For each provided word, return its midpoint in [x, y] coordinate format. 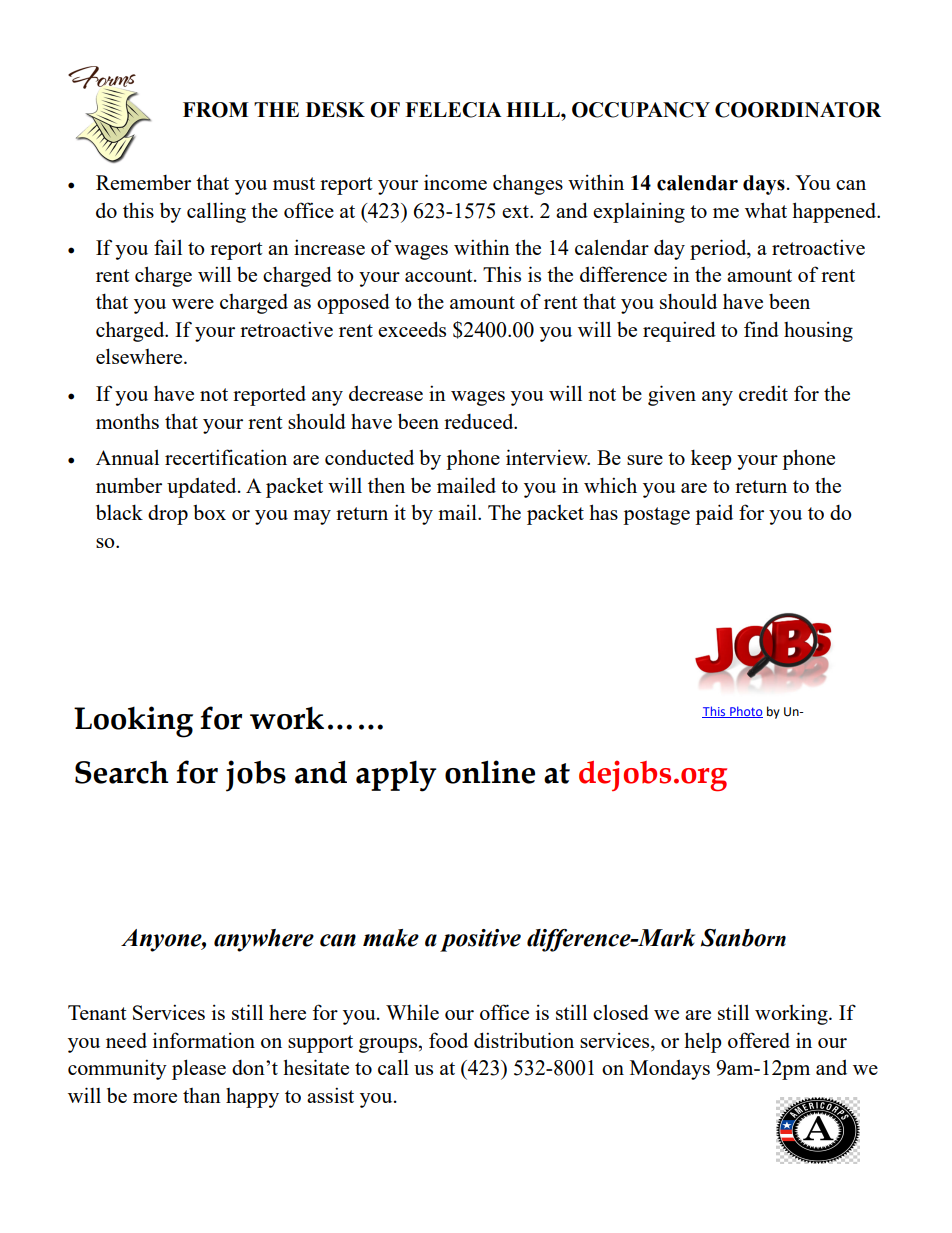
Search [122, 772]
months [127, 421]
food [448, 1040]
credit [763, 393]
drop [168, 515]
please [199, 1069]
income [455, 182]
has [603, 512]
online [490, 772]
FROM [215, 110]
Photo [745, 712]
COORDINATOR [798, 110]
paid [714, 514]
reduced [480, 421]
